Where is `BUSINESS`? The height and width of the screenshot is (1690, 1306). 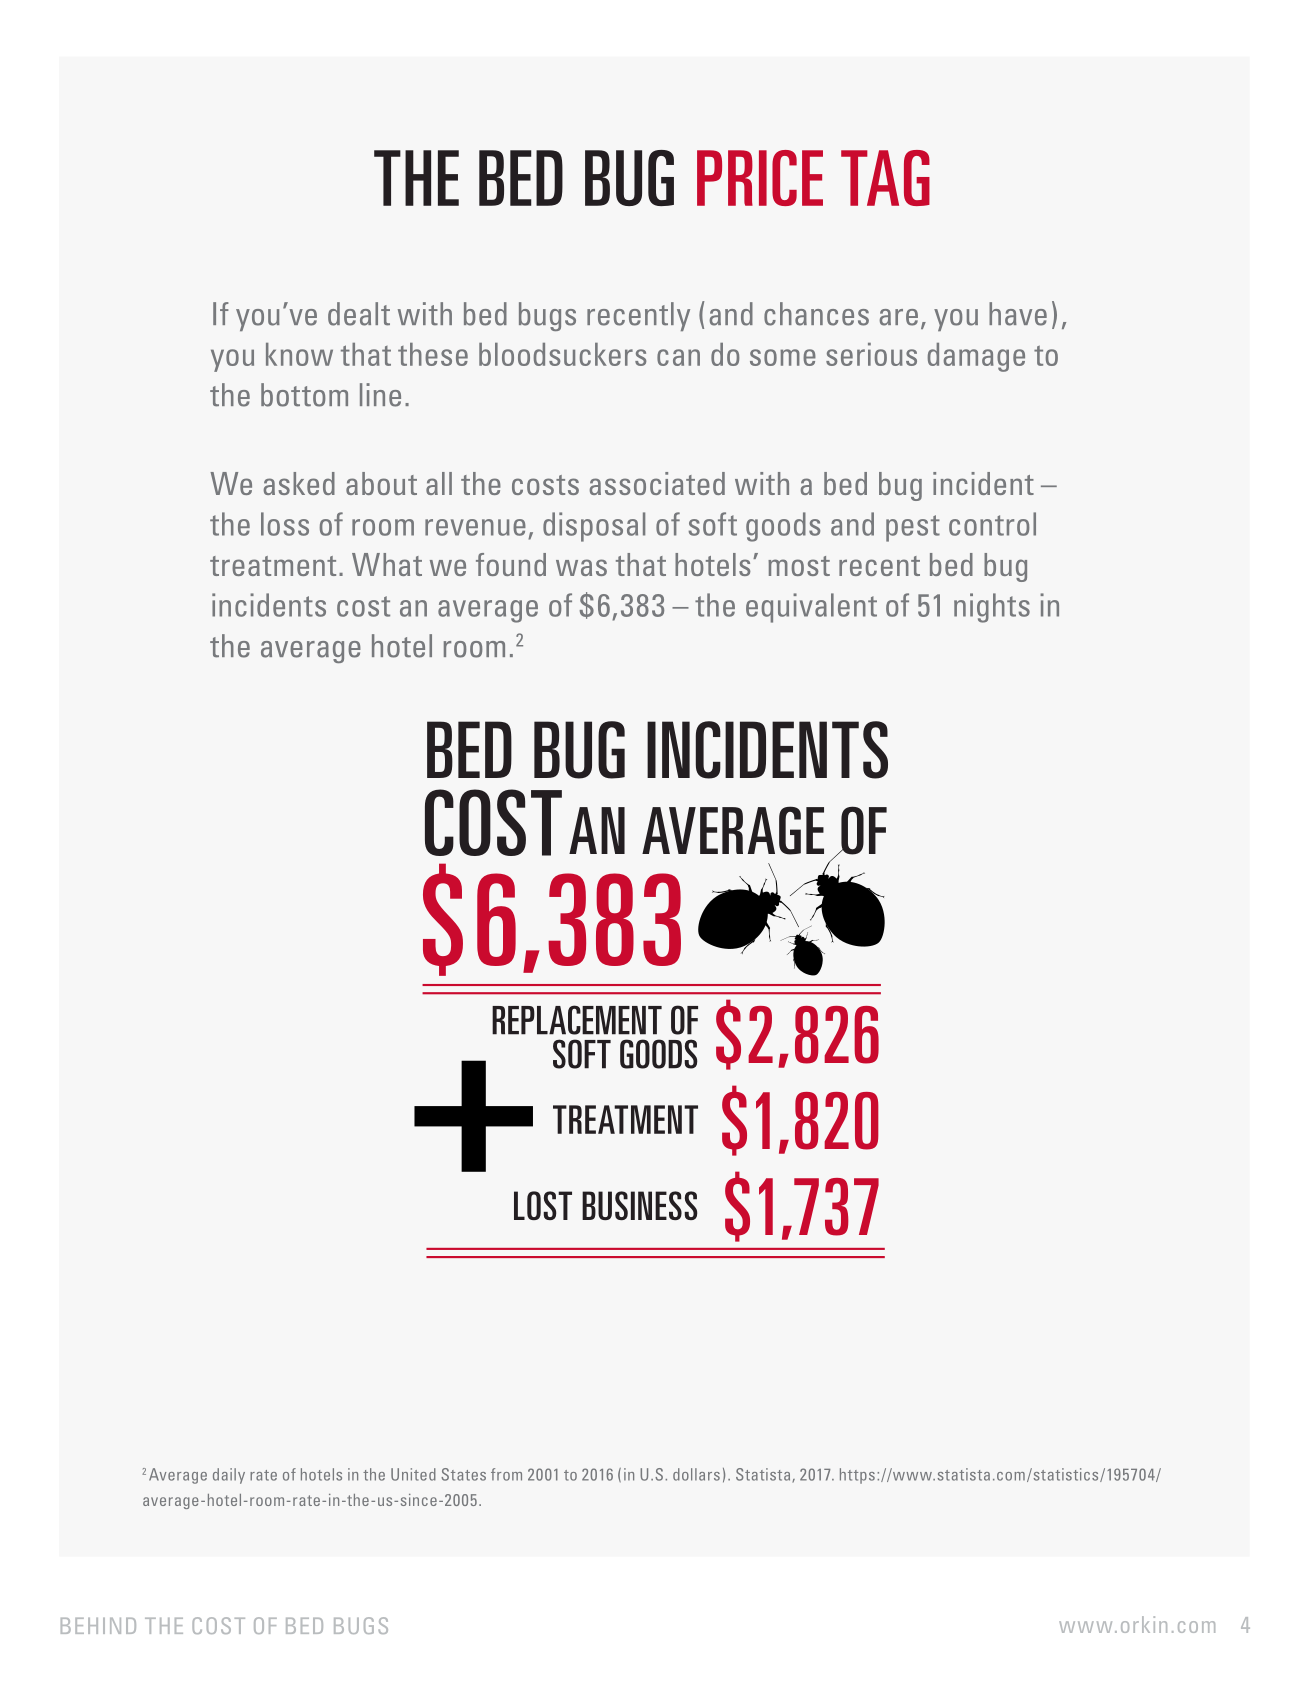
BUSINESS is located at coordinates (640, 1205).
